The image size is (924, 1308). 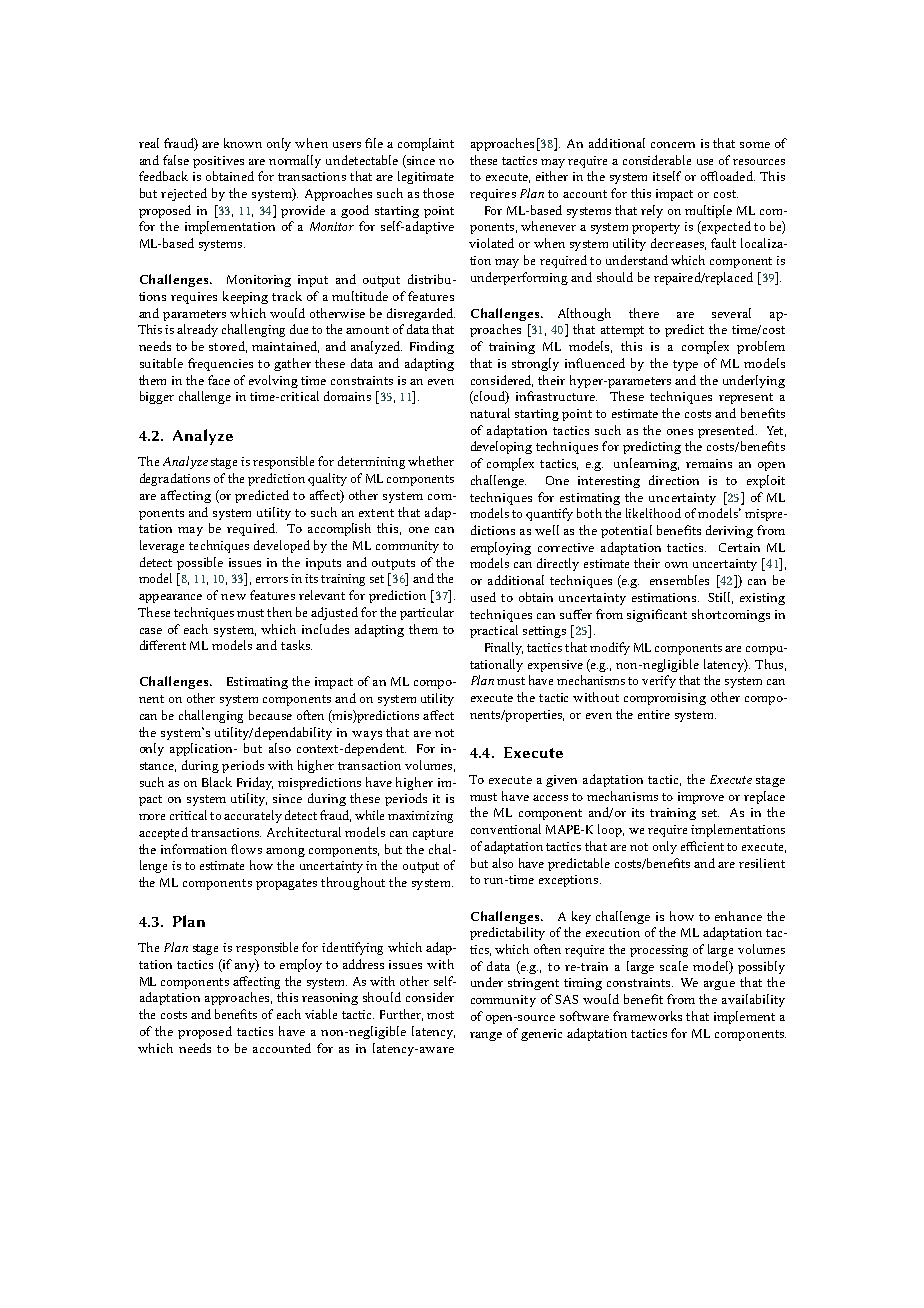 What do you see at coordinates (217, 782) in the screenshot?
I see `Black` at bounding box center [217, 782].
